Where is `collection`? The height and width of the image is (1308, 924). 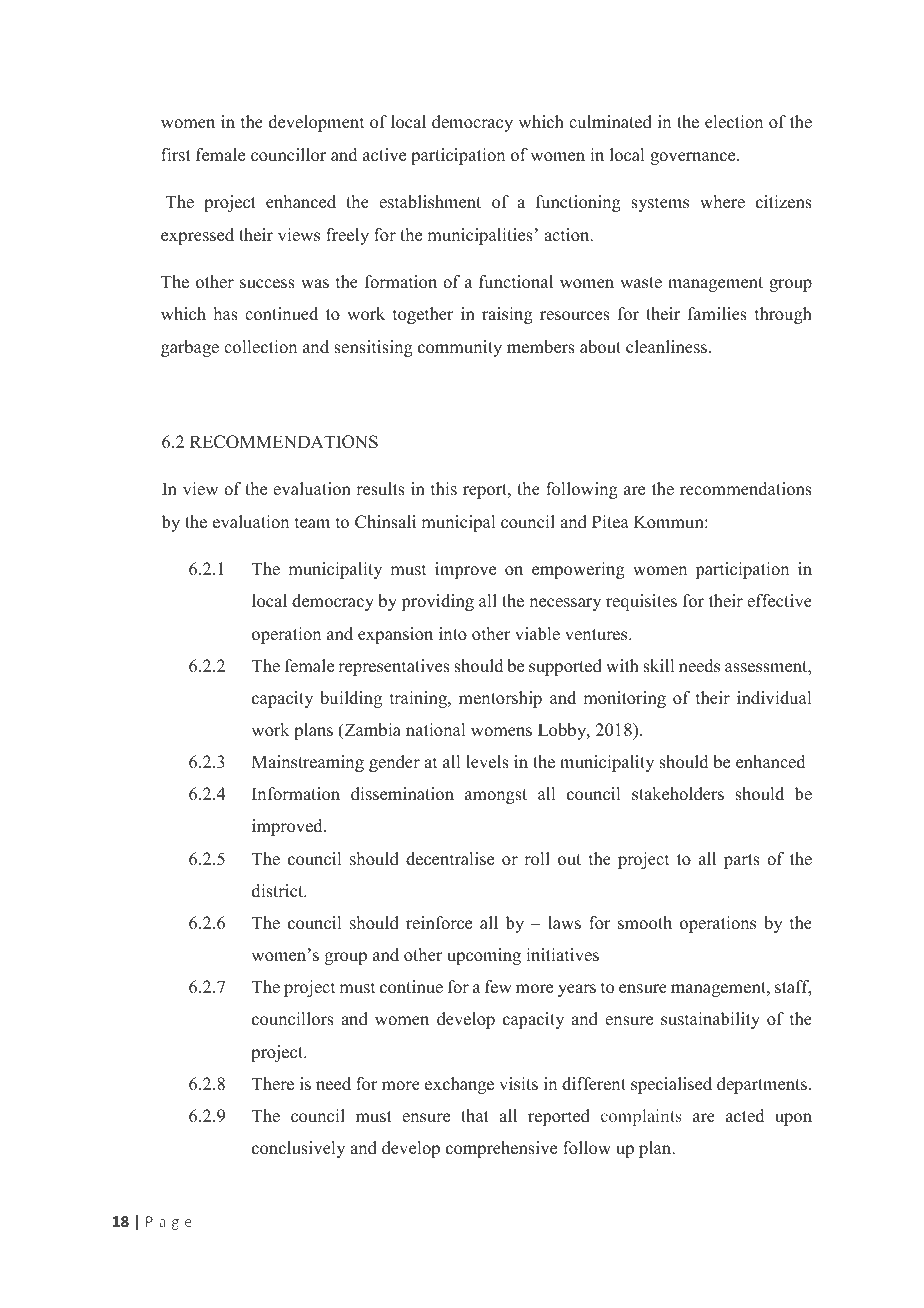
collection is located at coordinates (260, 347).
